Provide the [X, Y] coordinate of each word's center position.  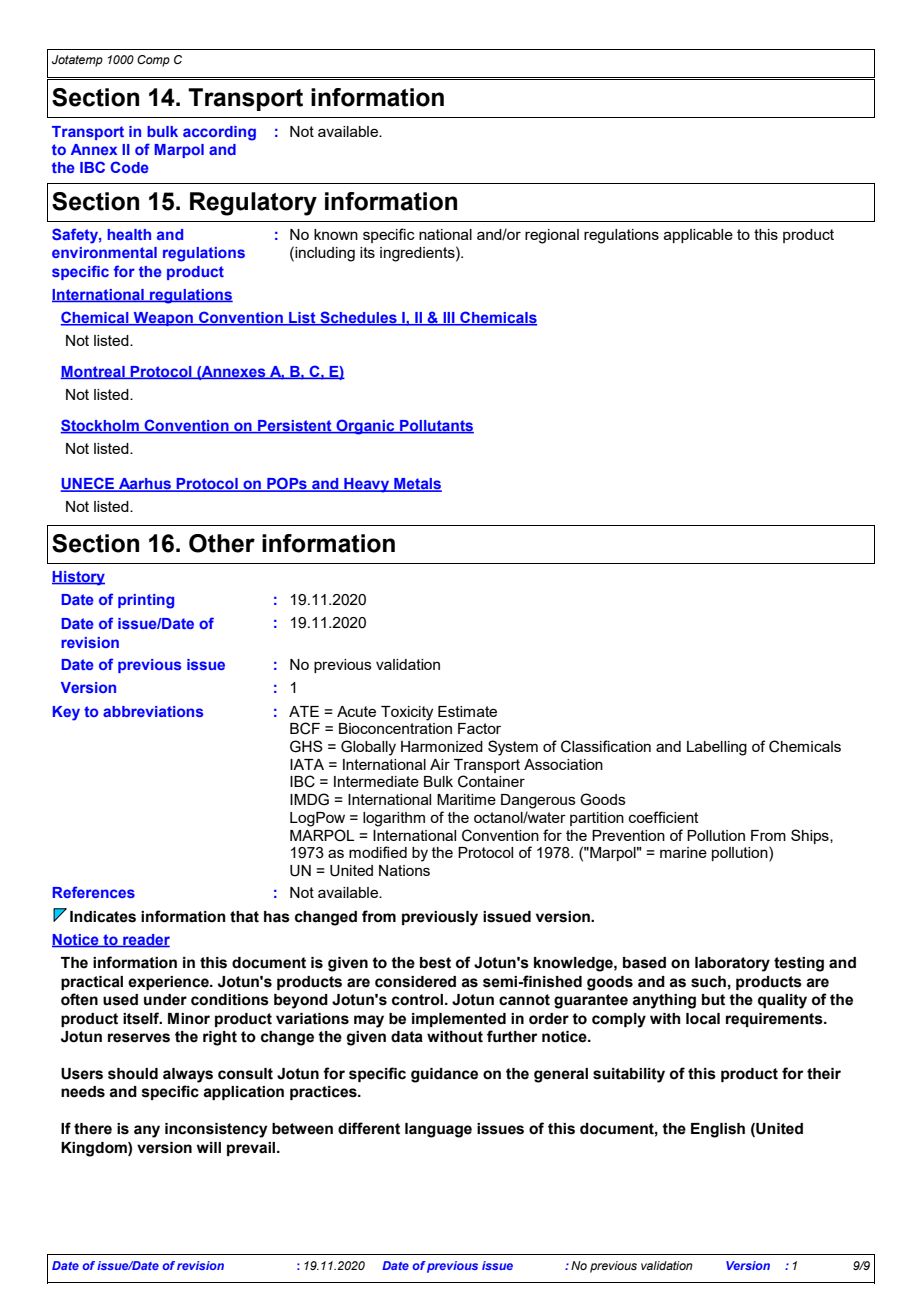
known [336, 234]
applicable [698, 236]
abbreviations [153, 711]
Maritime [466, 799]
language [438, 1130]
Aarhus [145, 485]
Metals [417, 485]
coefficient [664, 817]
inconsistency [216, 1130]
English [718, 1130]
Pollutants [436, 427]
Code [129, 167]
